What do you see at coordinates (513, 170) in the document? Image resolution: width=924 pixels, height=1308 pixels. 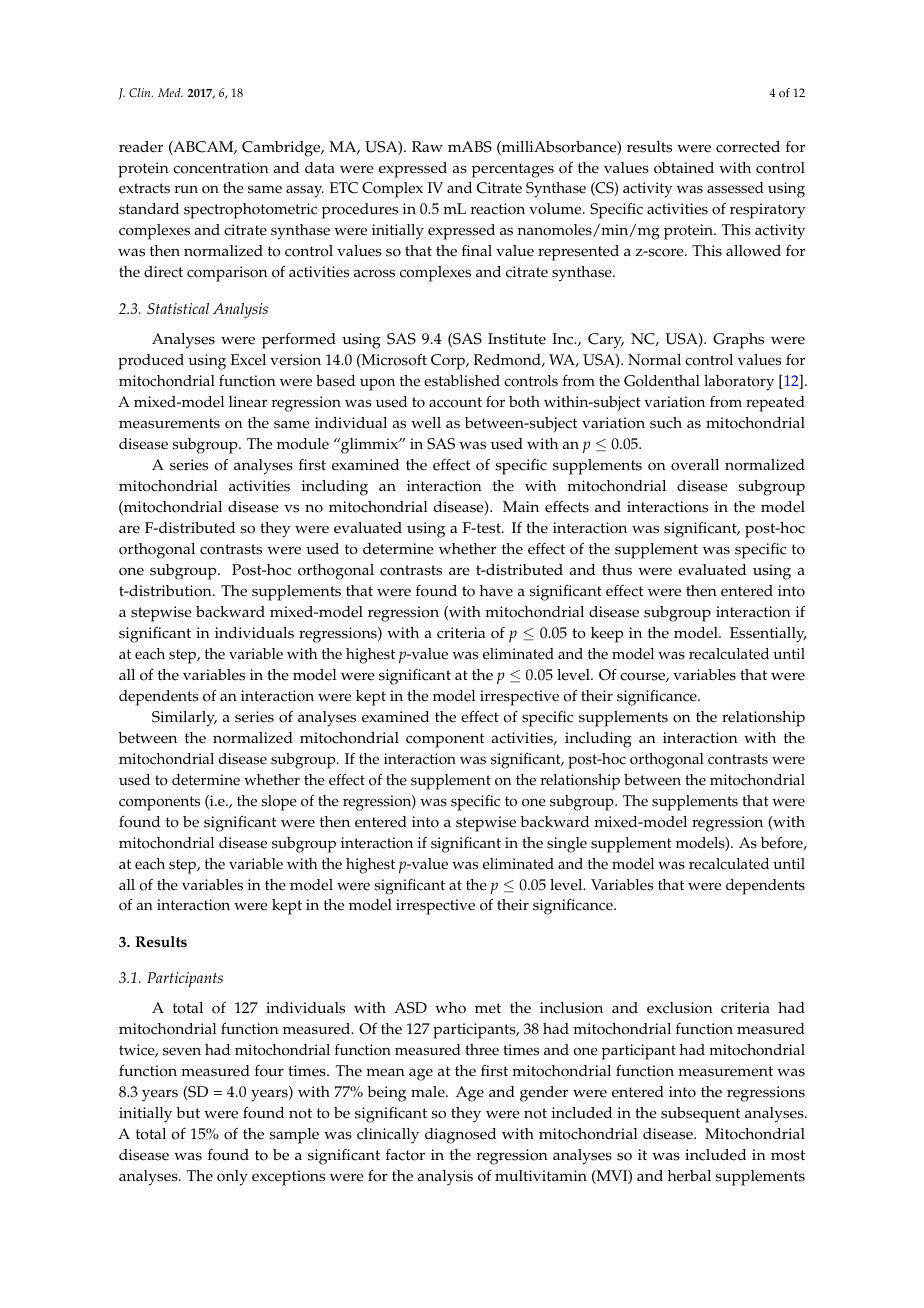 I see `percentages` at bounding box center [513, 170].
